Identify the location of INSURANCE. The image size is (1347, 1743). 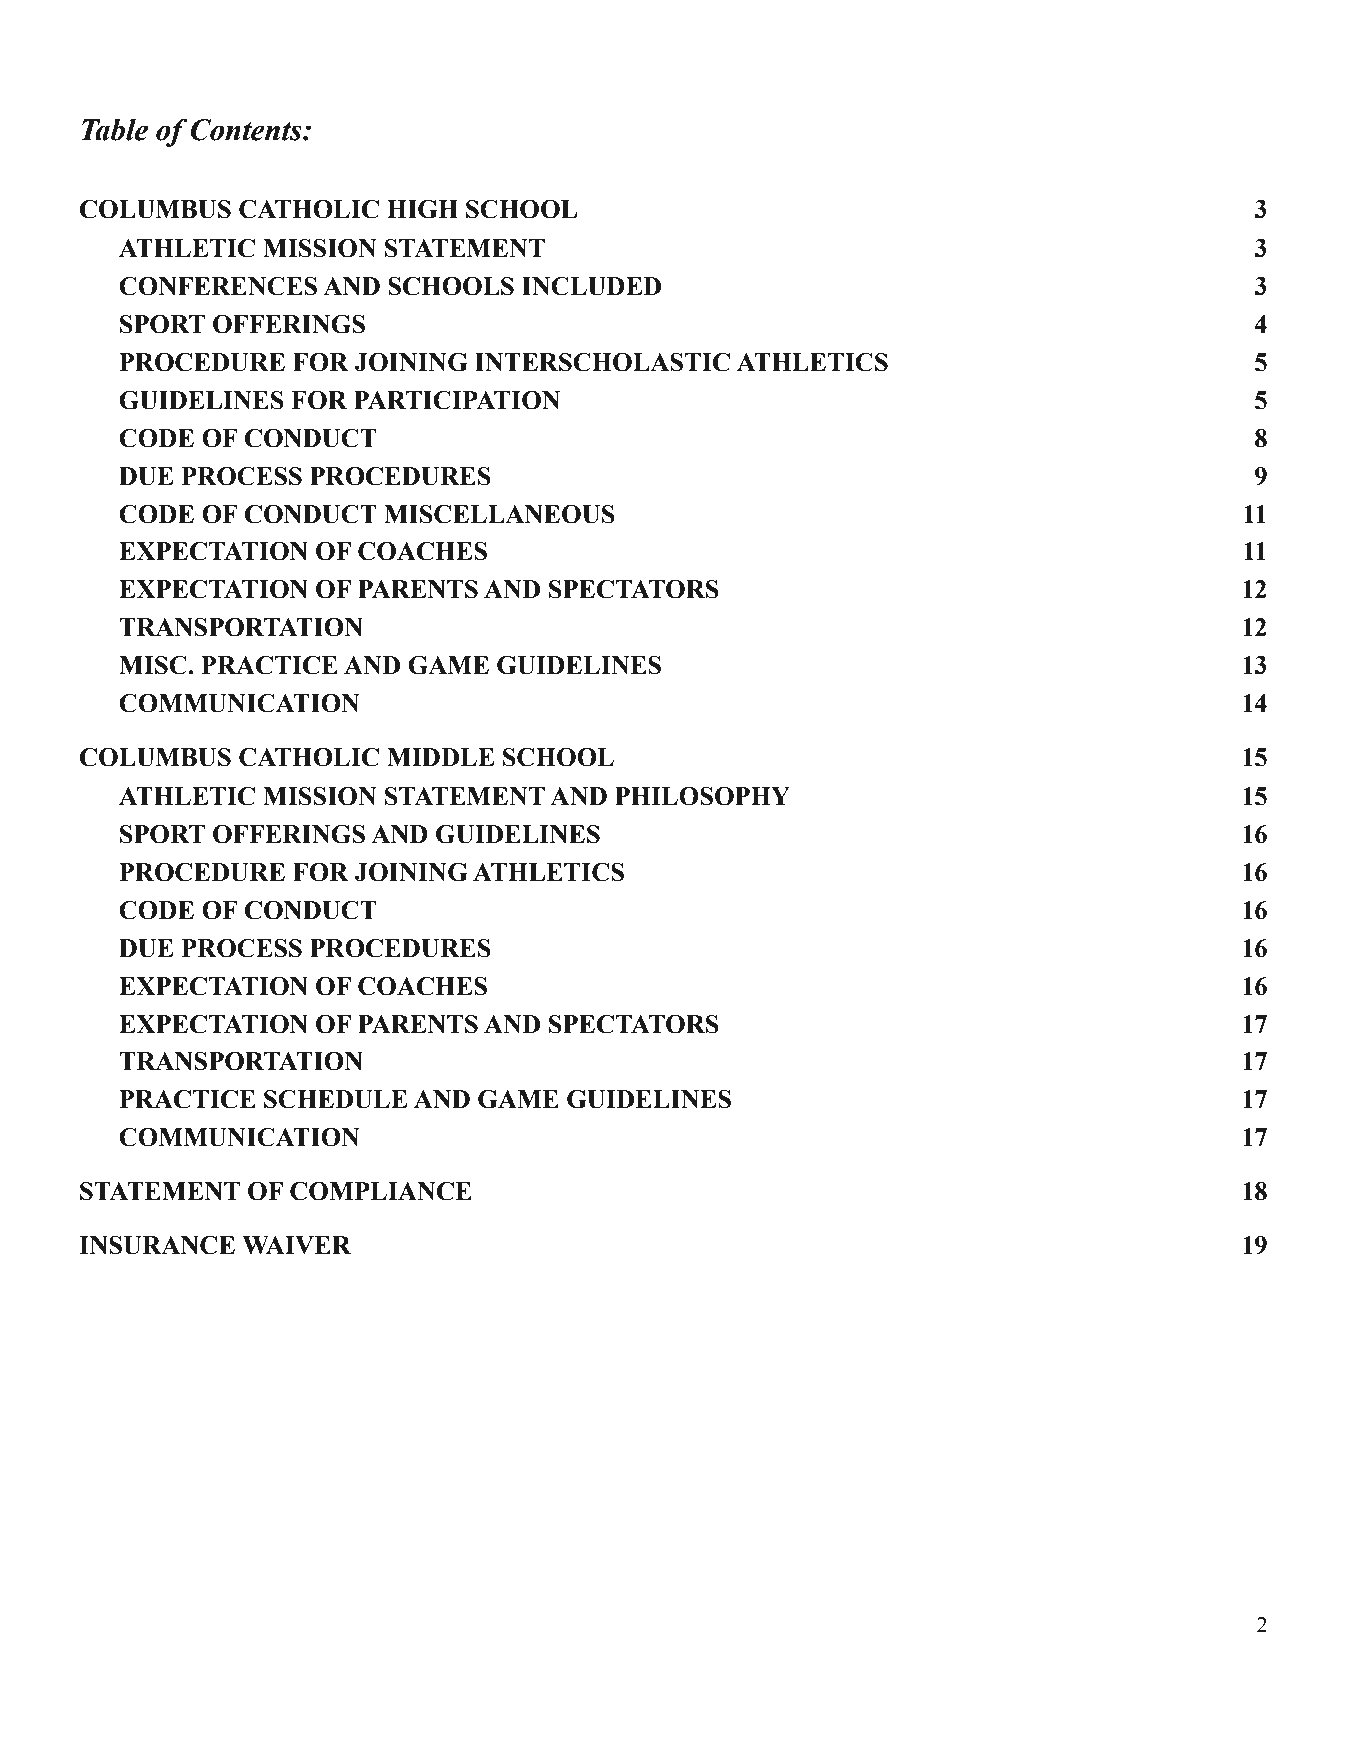
(157, 1245).
